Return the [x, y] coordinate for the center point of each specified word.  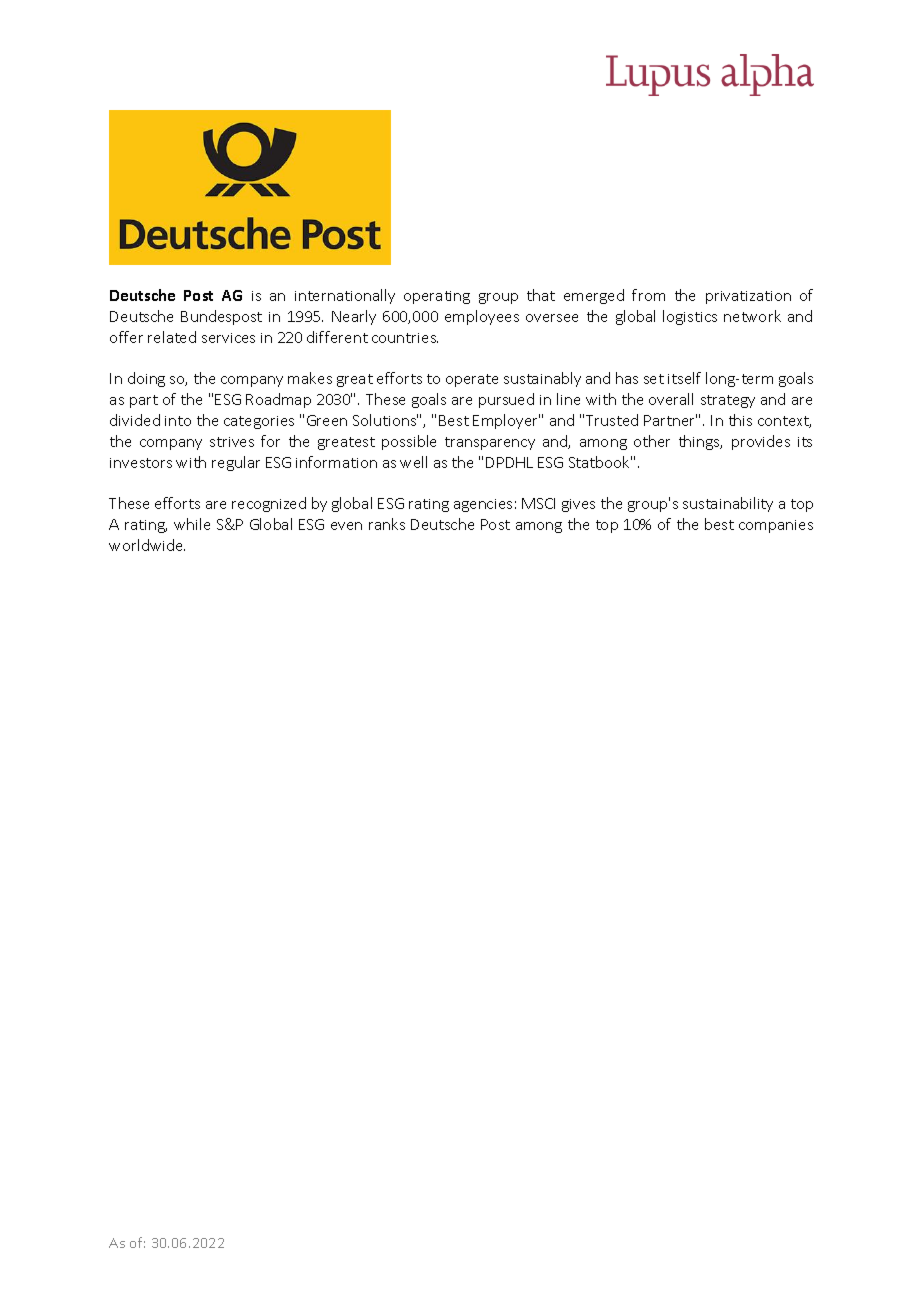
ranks [387, 524]
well [413, 462]
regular [236, 463]
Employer [506, 421]
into [178, 421]
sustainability [728, 504]
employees [482, 317]
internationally [345, 296]
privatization [748, 297]
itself [684, 378]
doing [146, 379]
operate [472, 380]
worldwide [147, 545]
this [740, 420]
